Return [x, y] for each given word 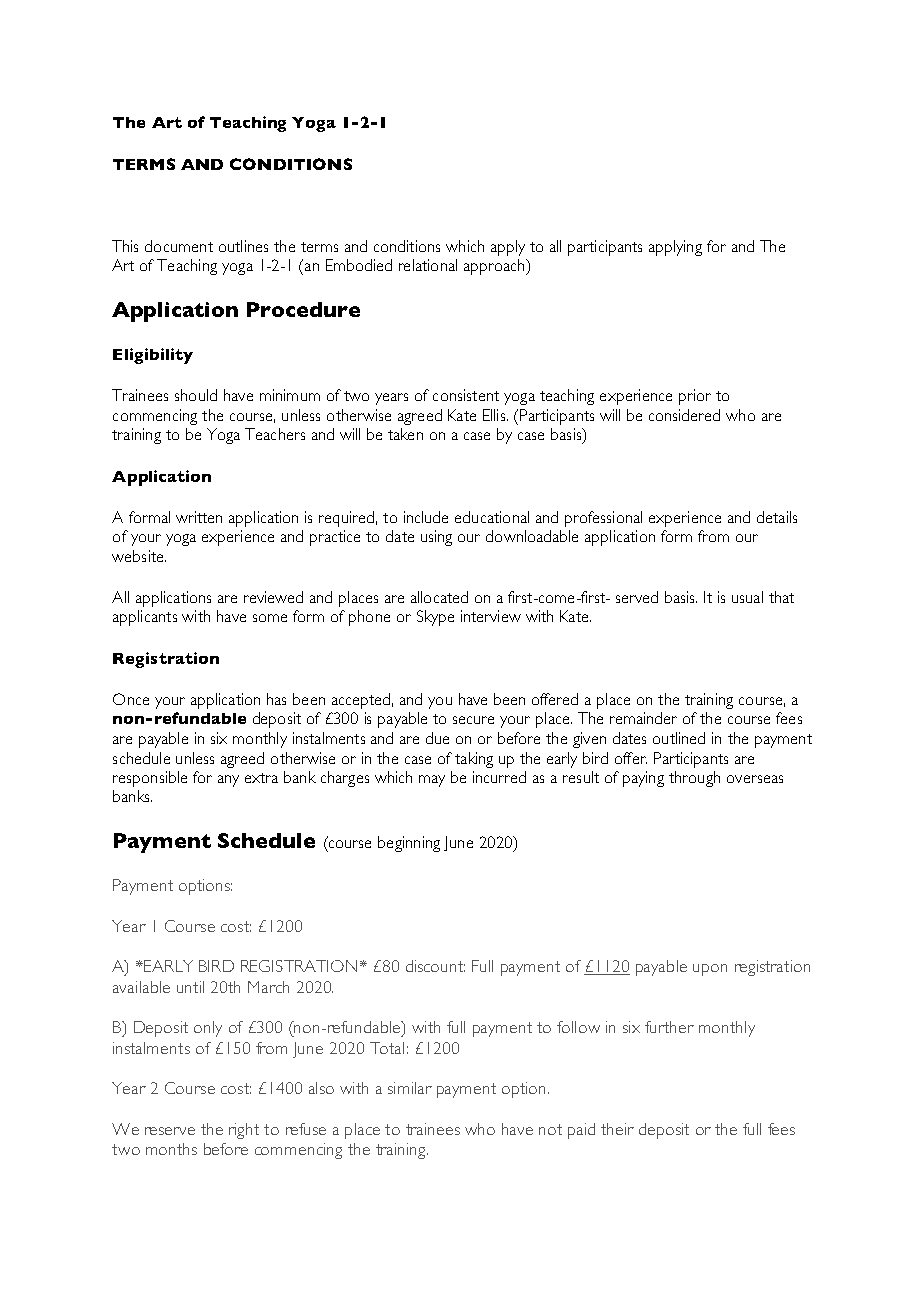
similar [410, 1088]
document [179, 246]
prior [695, 397]
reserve [170, 1131]
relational [428, 265]
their [617, 1129]
